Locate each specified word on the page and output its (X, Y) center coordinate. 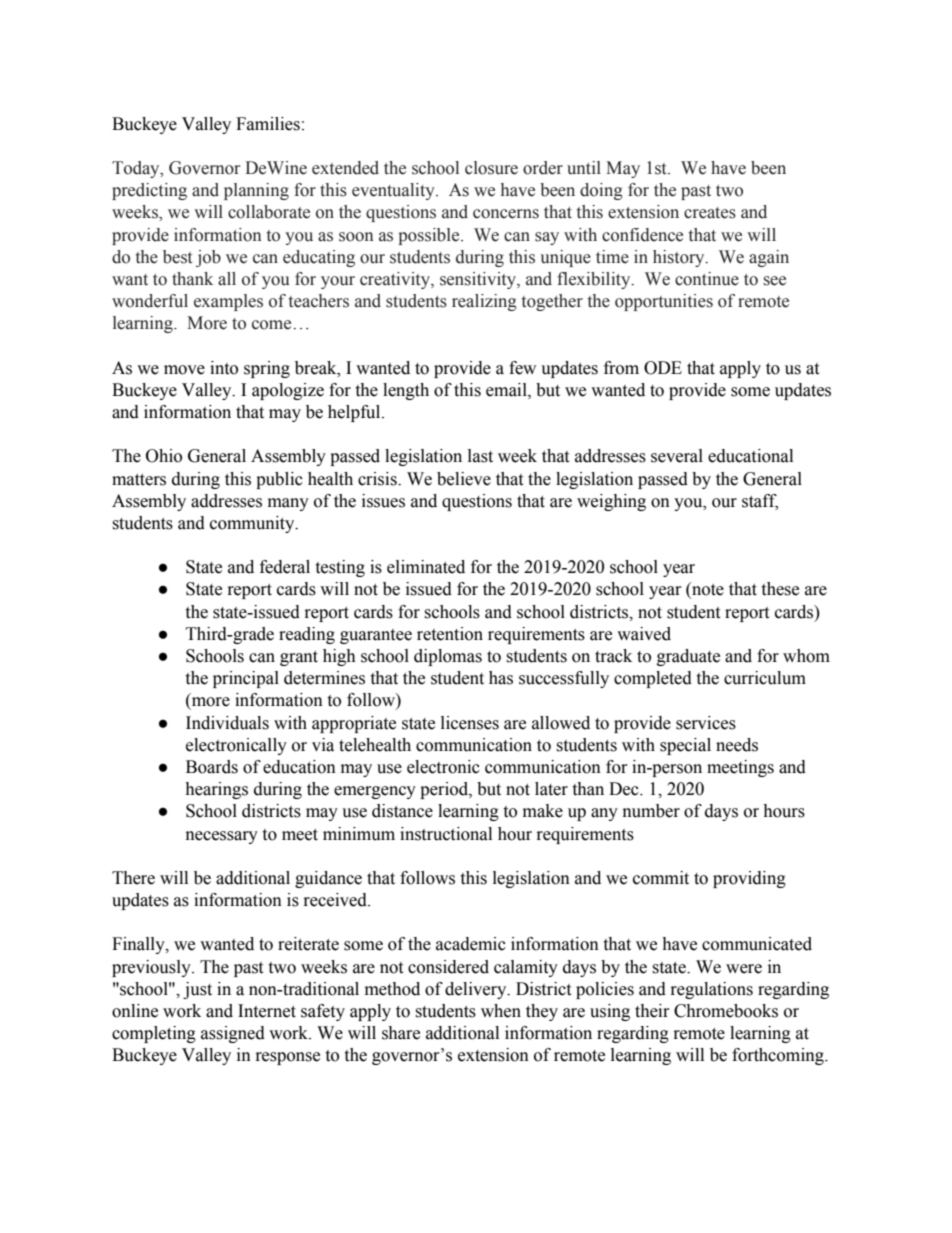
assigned (233, 1034)
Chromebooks (726, 1011)
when (501, 1011)
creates (710, 213)
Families (268, 124)
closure (491, 168)
